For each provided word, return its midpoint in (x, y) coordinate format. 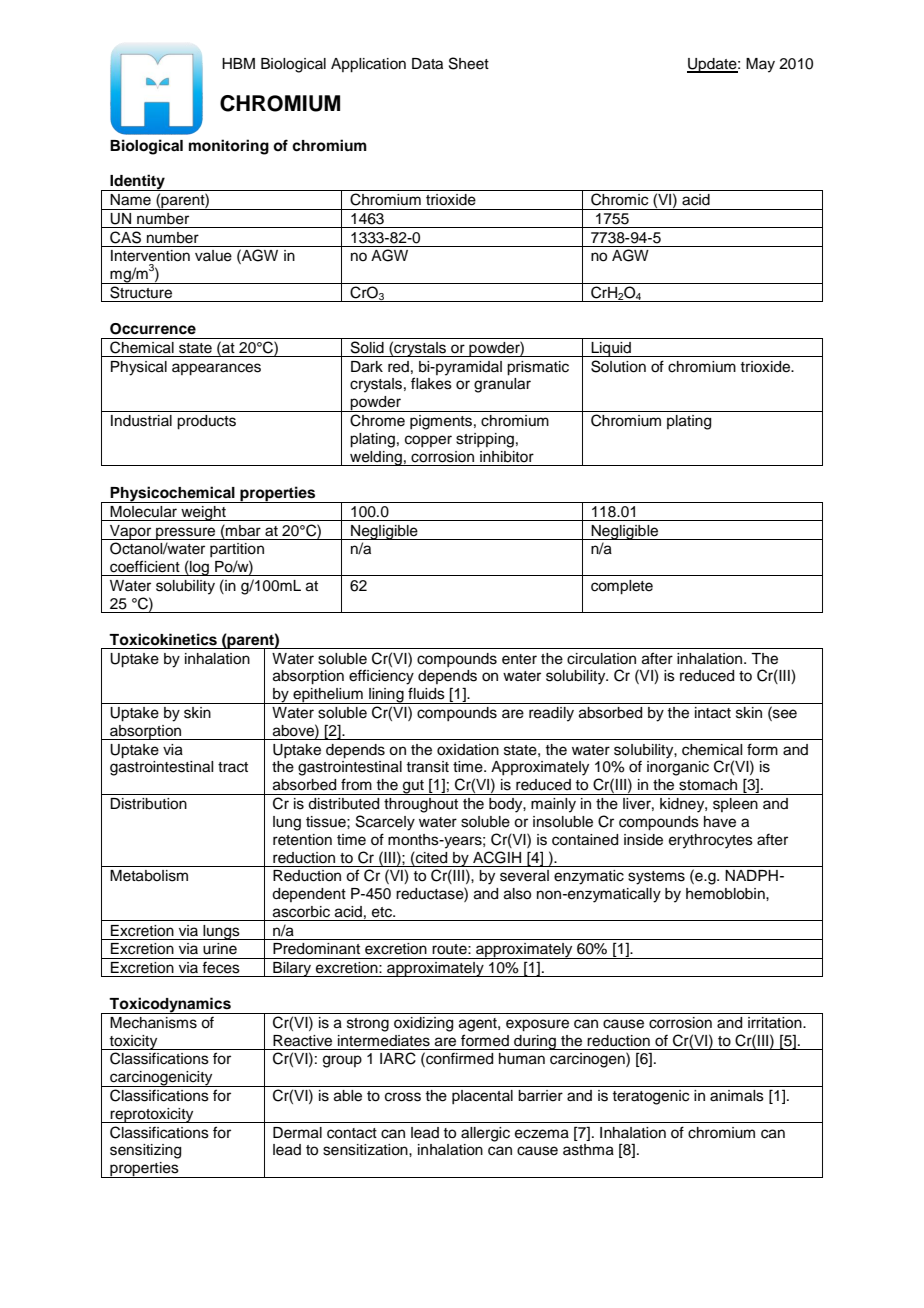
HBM (238, 63)
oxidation (468, 750)
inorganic (678, 768)
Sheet (469, 63)
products (206, 422)
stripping (485, 440)
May (760, 65)
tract (233, 767)
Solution (618, 366)
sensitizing (145, 1151)
